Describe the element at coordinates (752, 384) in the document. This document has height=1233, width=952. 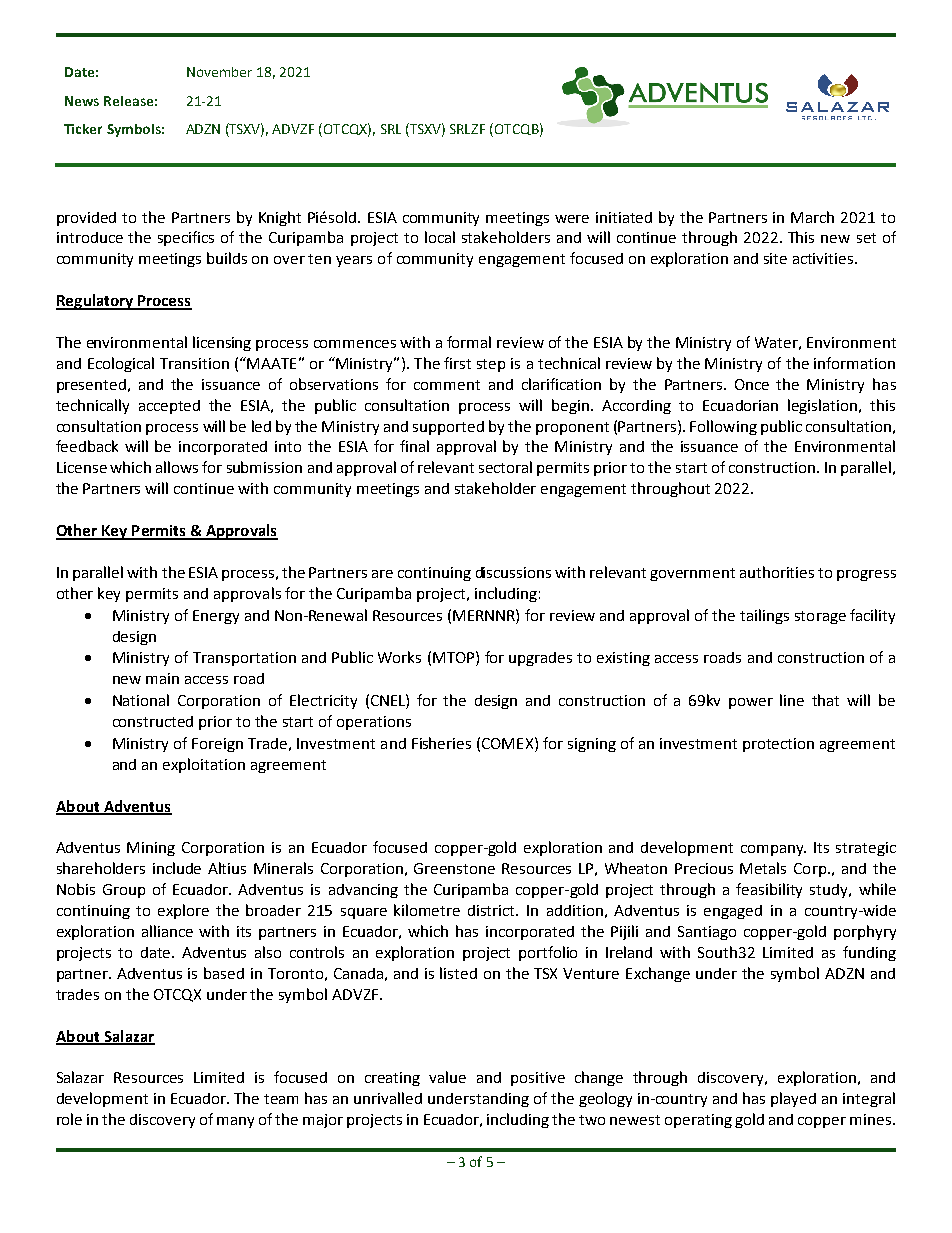
I see `Once` at that location.
